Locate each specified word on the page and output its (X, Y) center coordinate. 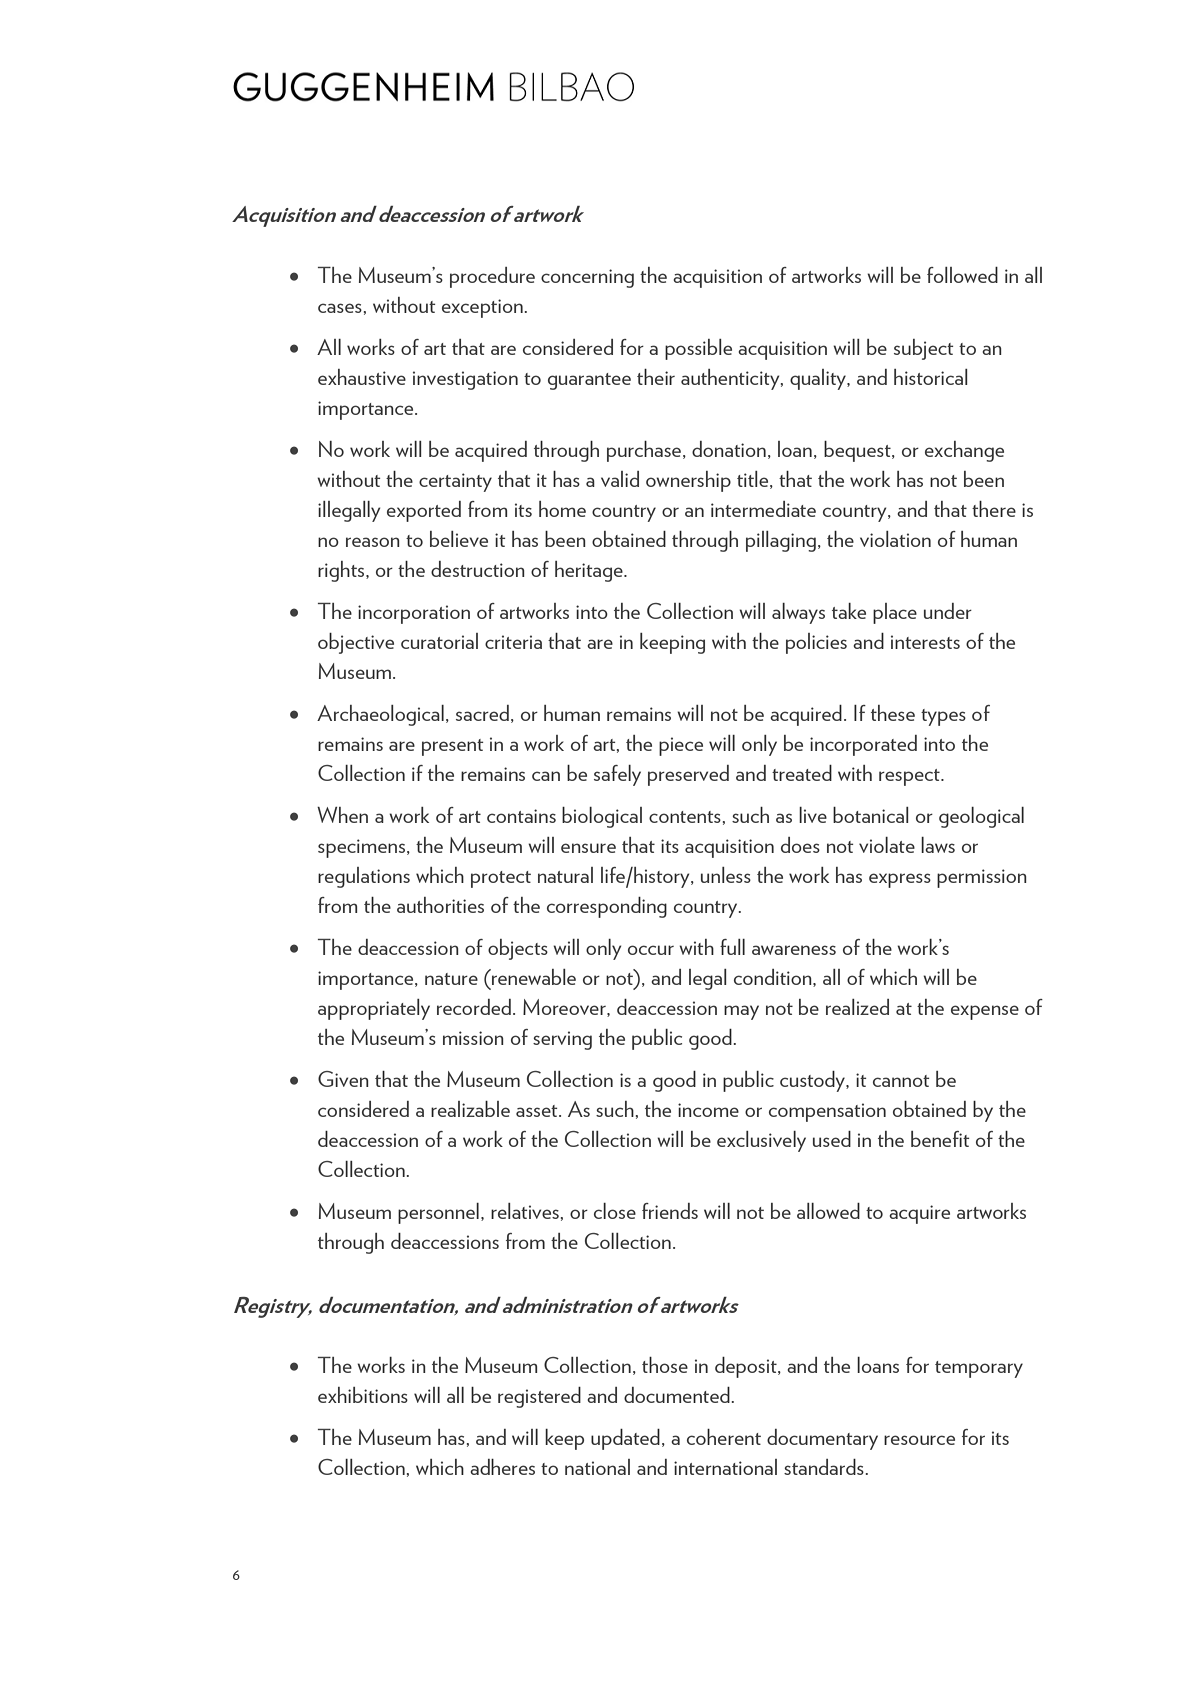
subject (924, 349)
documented (678, 1395)
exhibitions (363, 1395)
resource (919, 1440)
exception (483, 308)
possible (698, 349)
